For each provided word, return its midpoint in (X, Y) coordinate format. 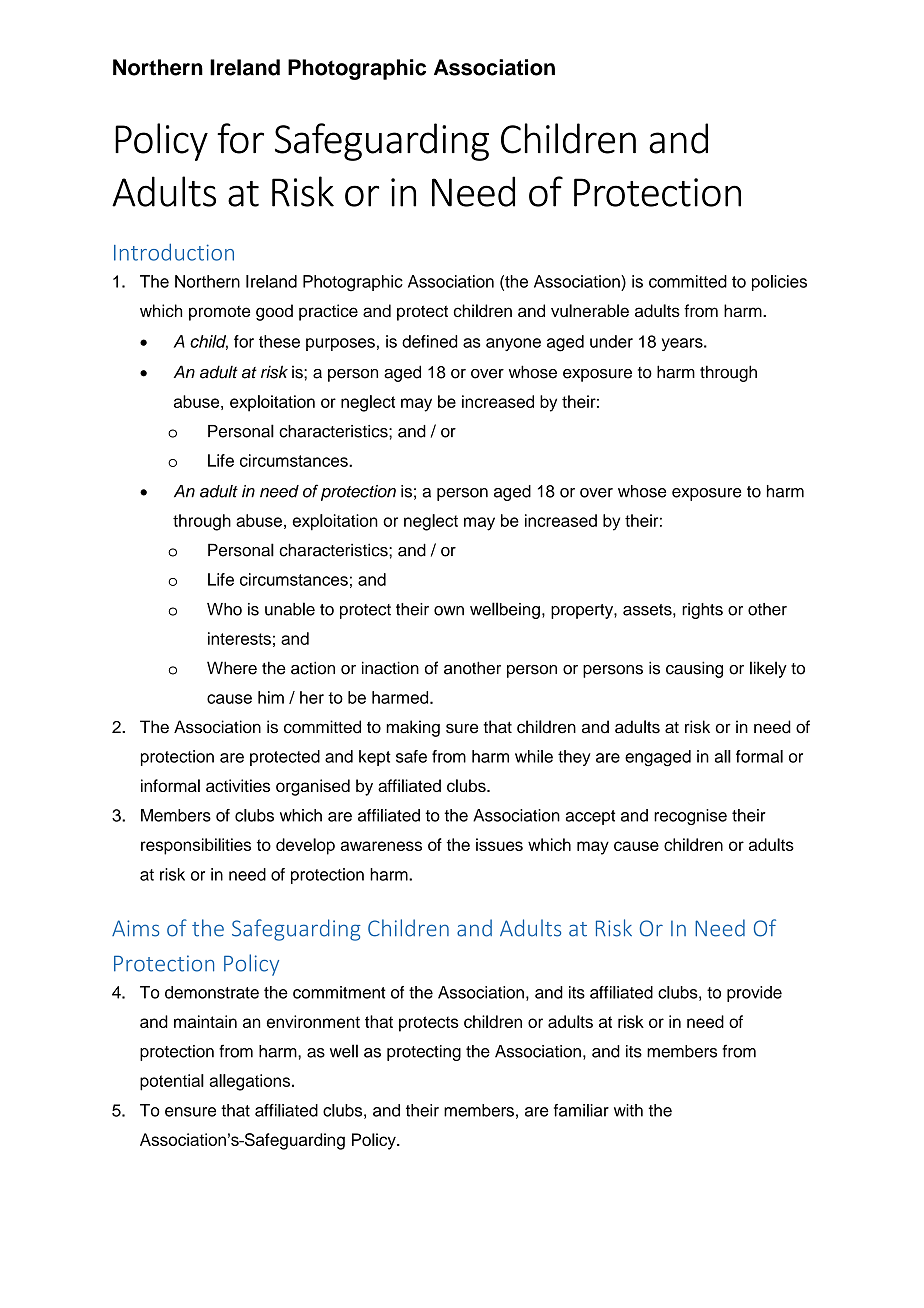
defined (429, 341)
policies (779, 283)
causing (694, 669)
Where (232, 668)
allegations (251, 1082)
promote (219, 313)
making (413, 728)
